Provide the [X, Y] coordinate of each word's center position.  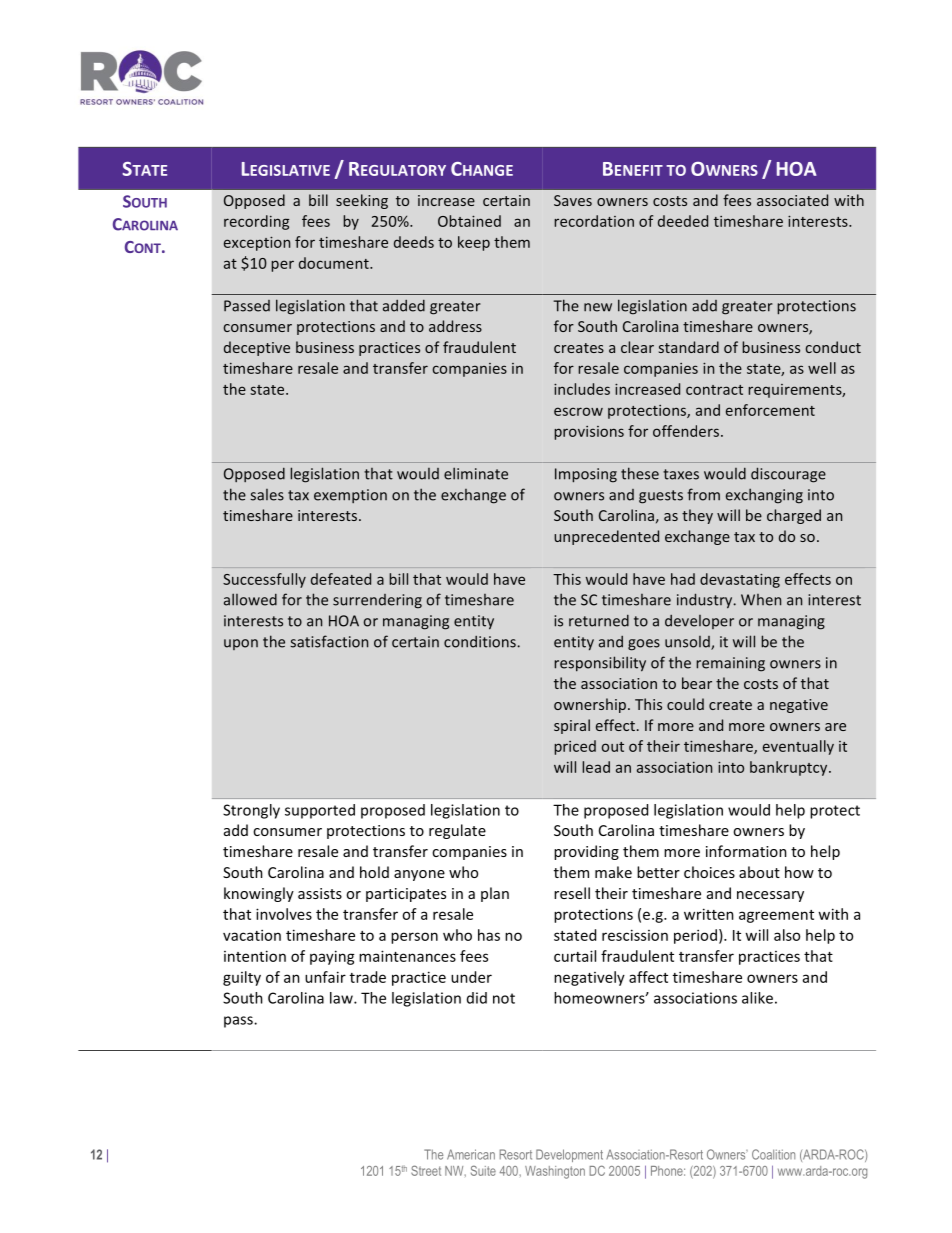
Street [426, 1170]
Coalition [773, 1154]
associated [792, 200]
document [335, 263]
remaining [730, 664]
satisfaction [329, 641]
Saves [573, 200]
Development [569, 1155]
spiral [572, 726]
